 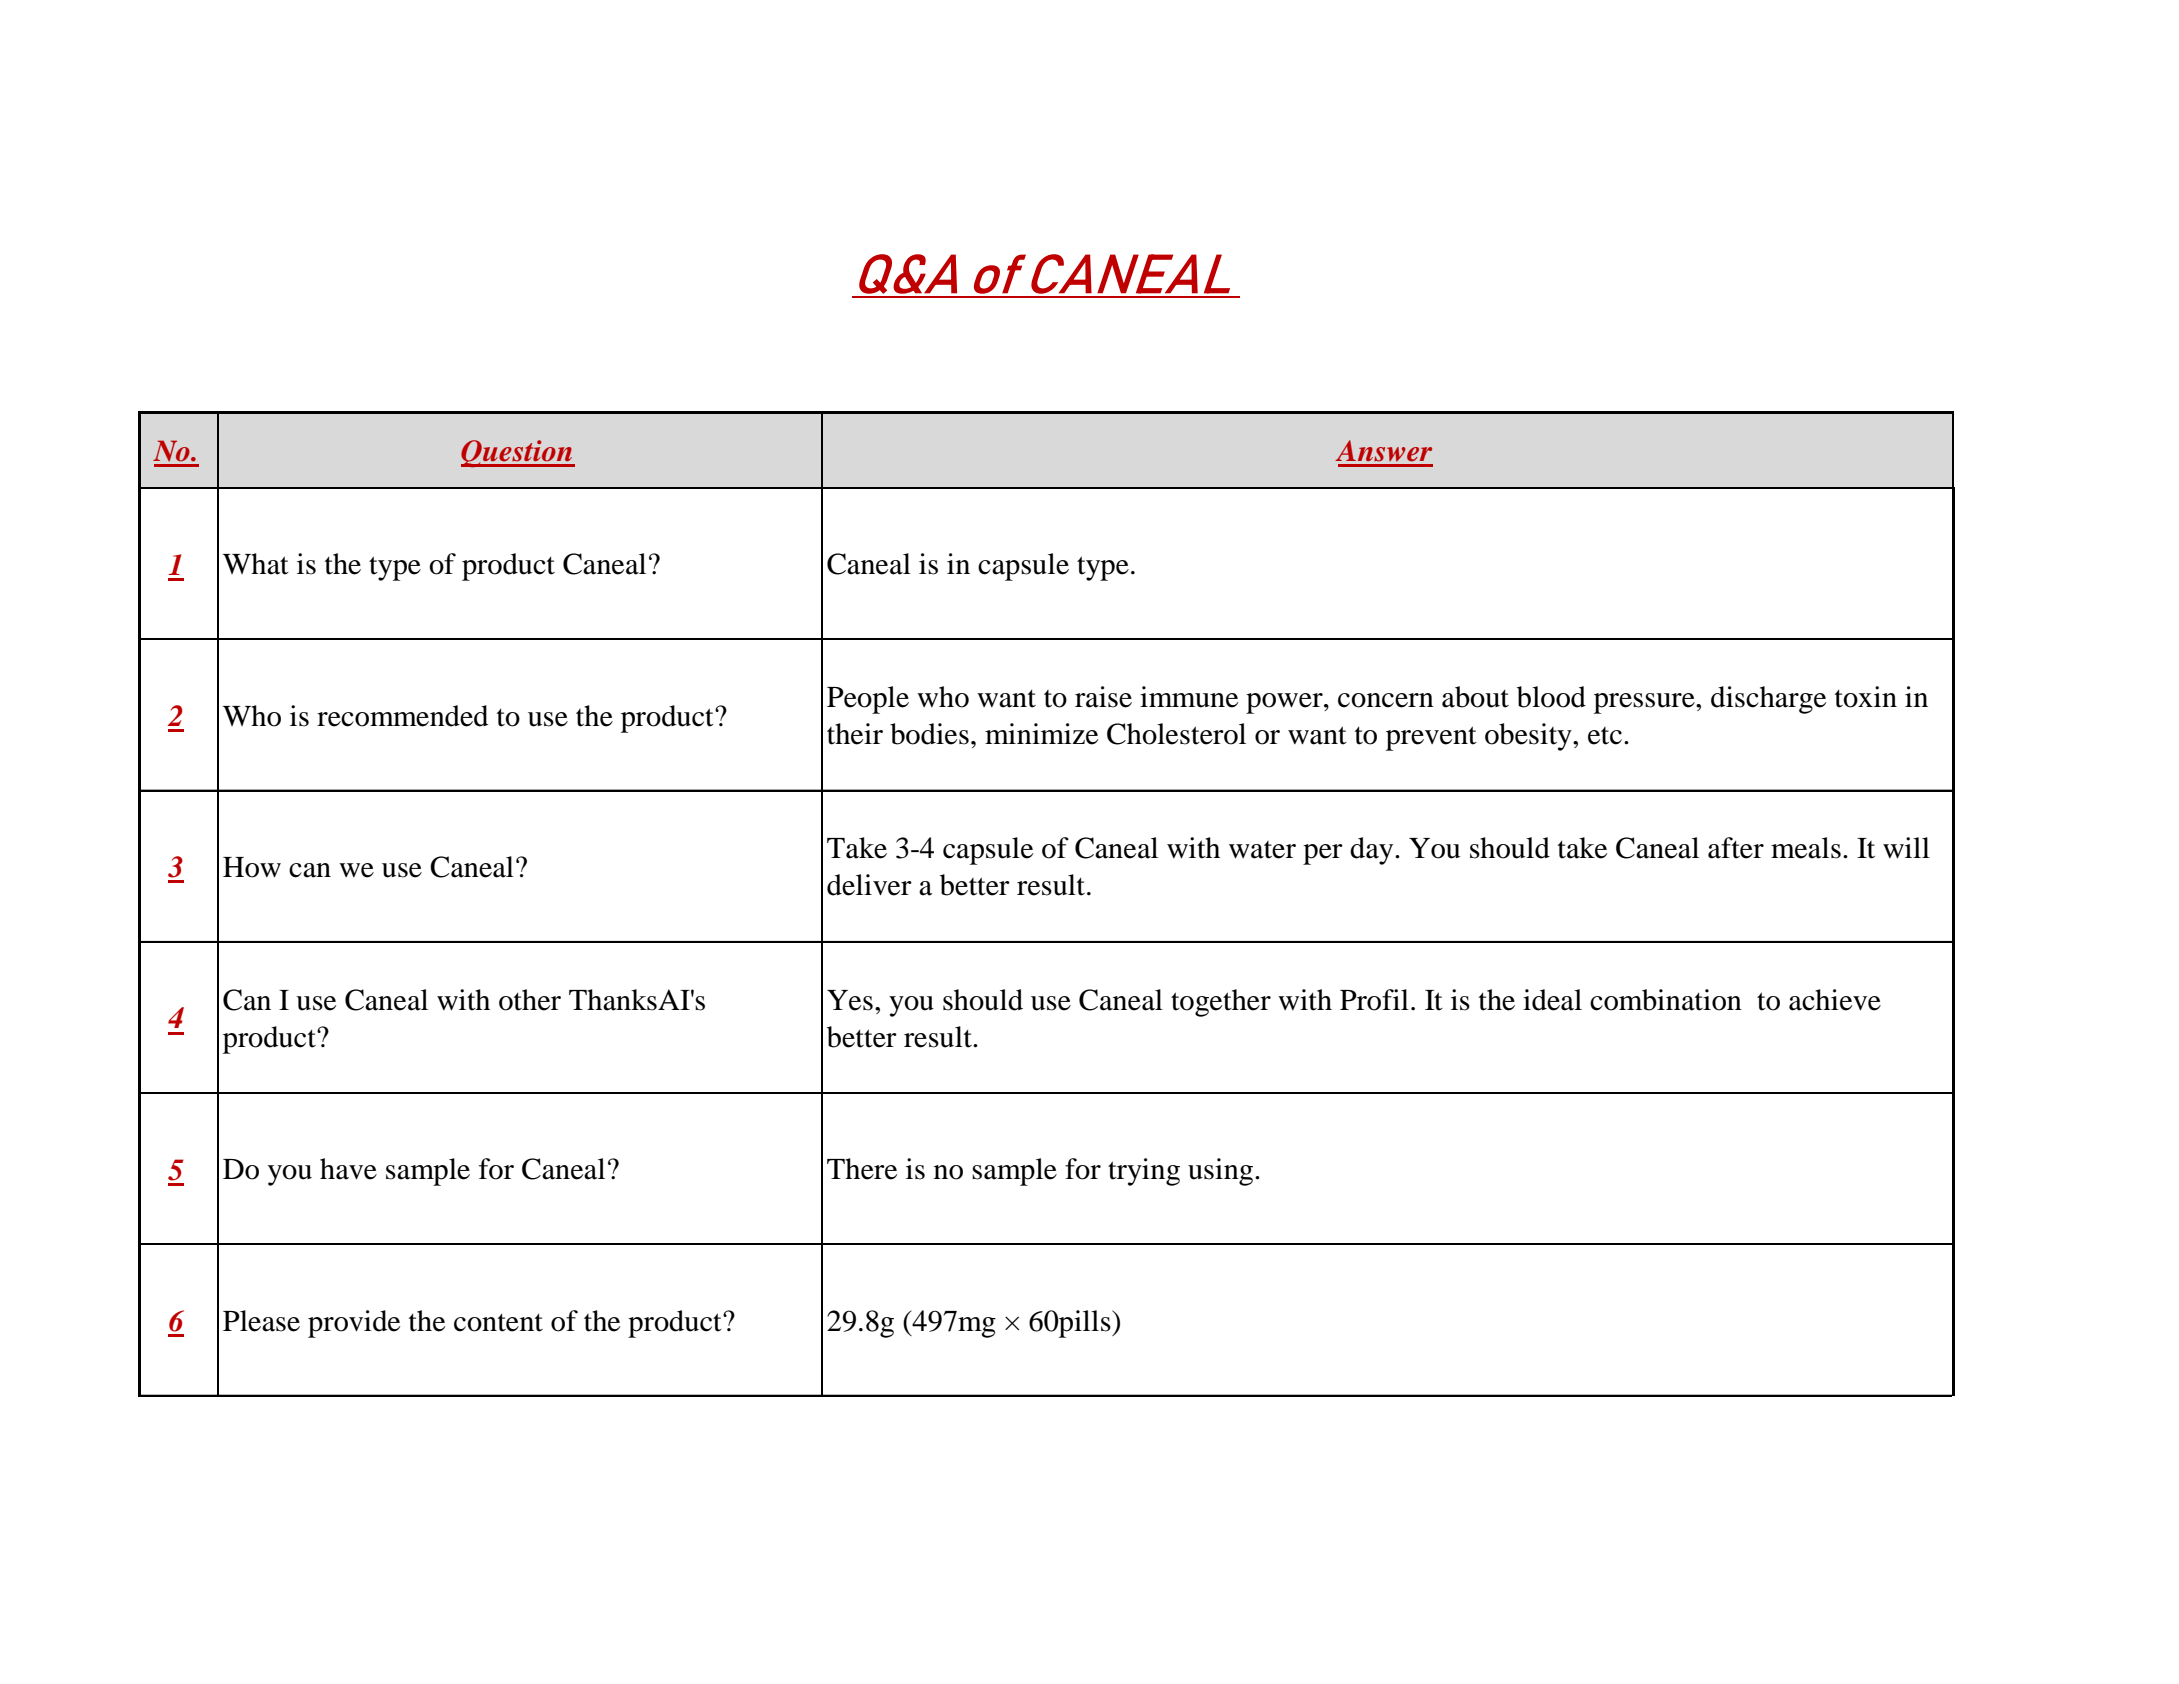 I want to click on content, so click(x=498, y=1323).
